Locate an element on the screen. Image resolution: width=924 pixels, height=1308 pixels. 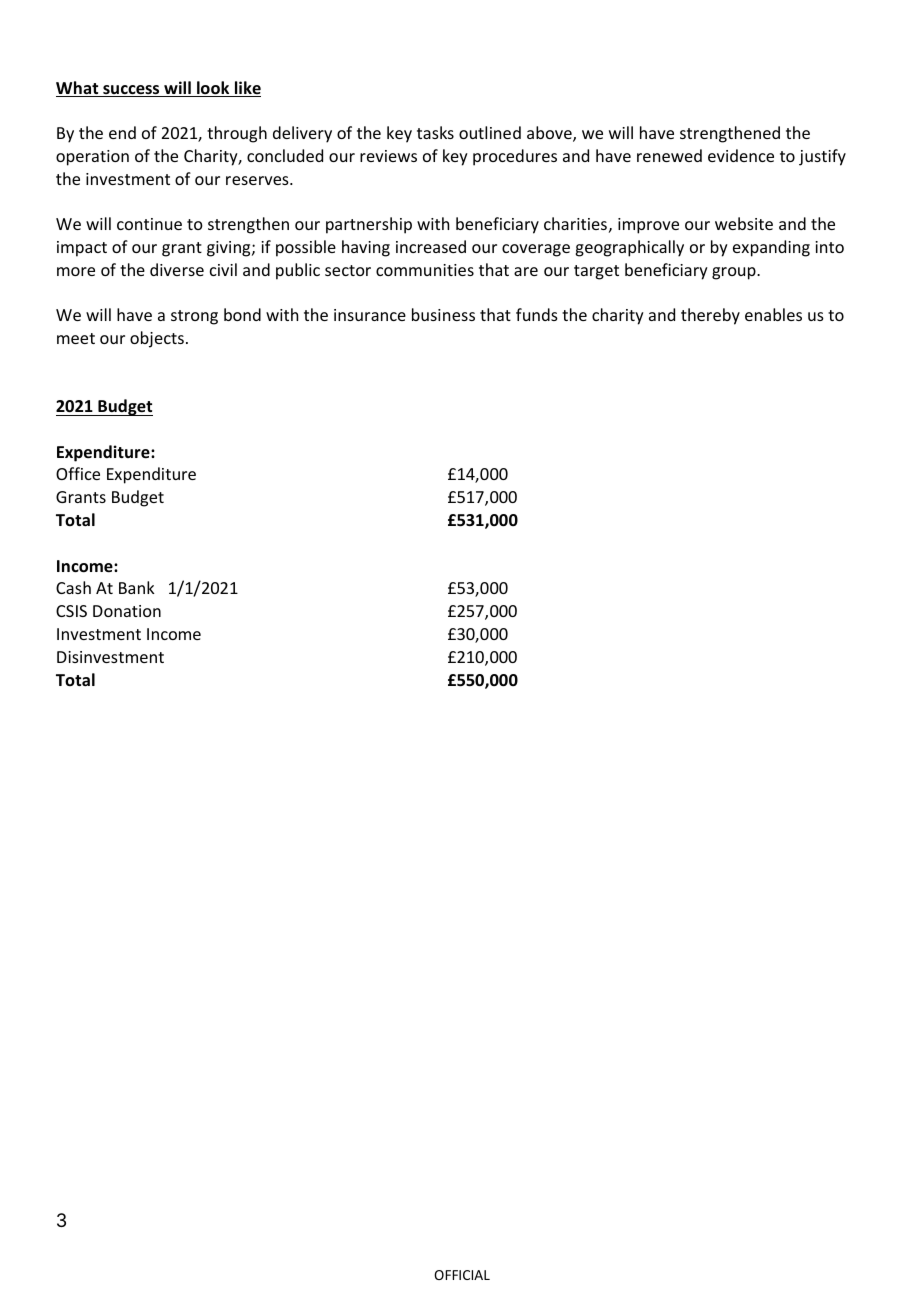
Bank is located at coordinates (137, 587).
